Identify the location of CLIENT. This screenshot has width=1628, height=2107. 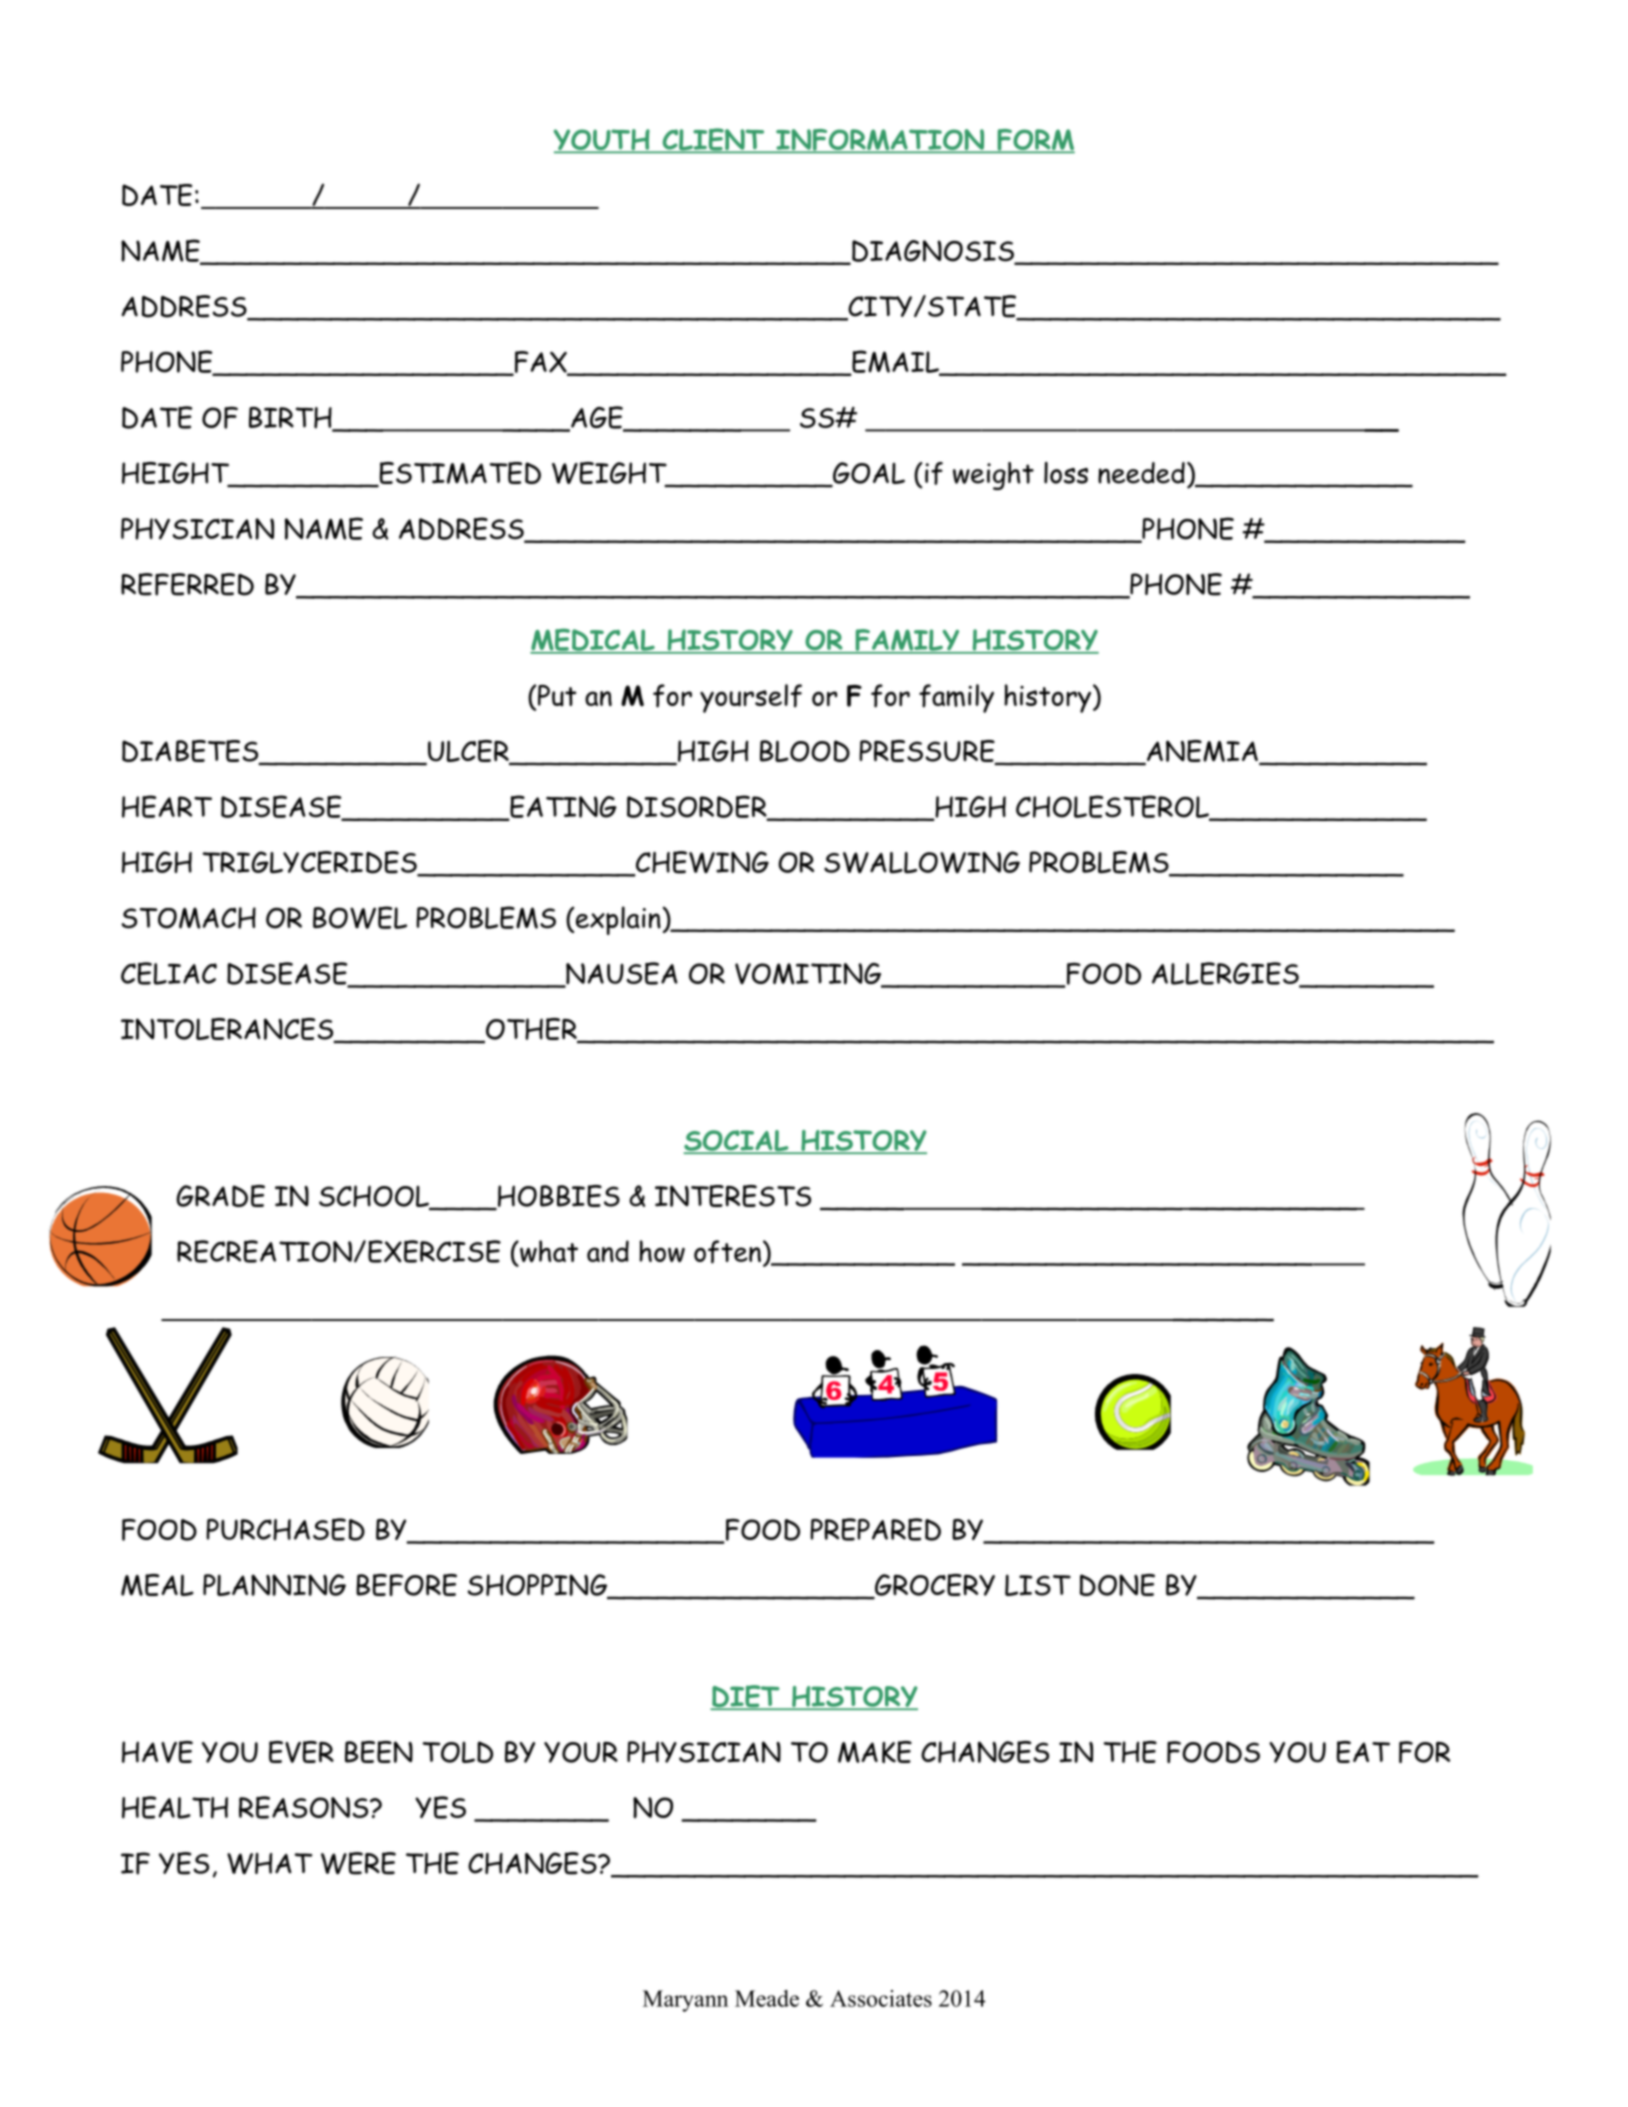
(713, 140).
